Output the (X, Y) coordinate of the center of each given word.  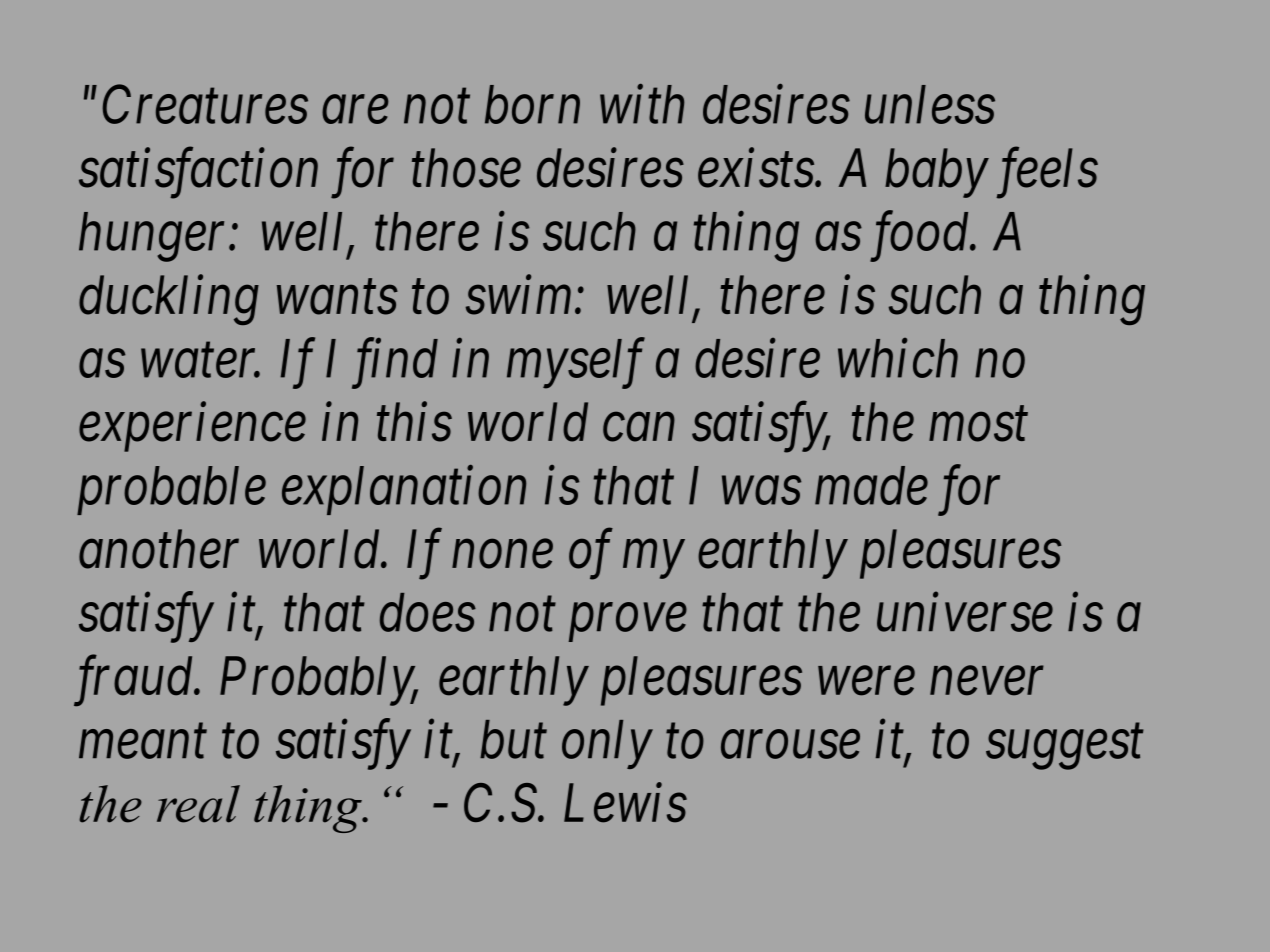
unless (930, 104)
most (978, 426)
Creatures (205, 105)
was (761, 491)
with (642, 104)
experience (192, 428)
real (198, 804)
